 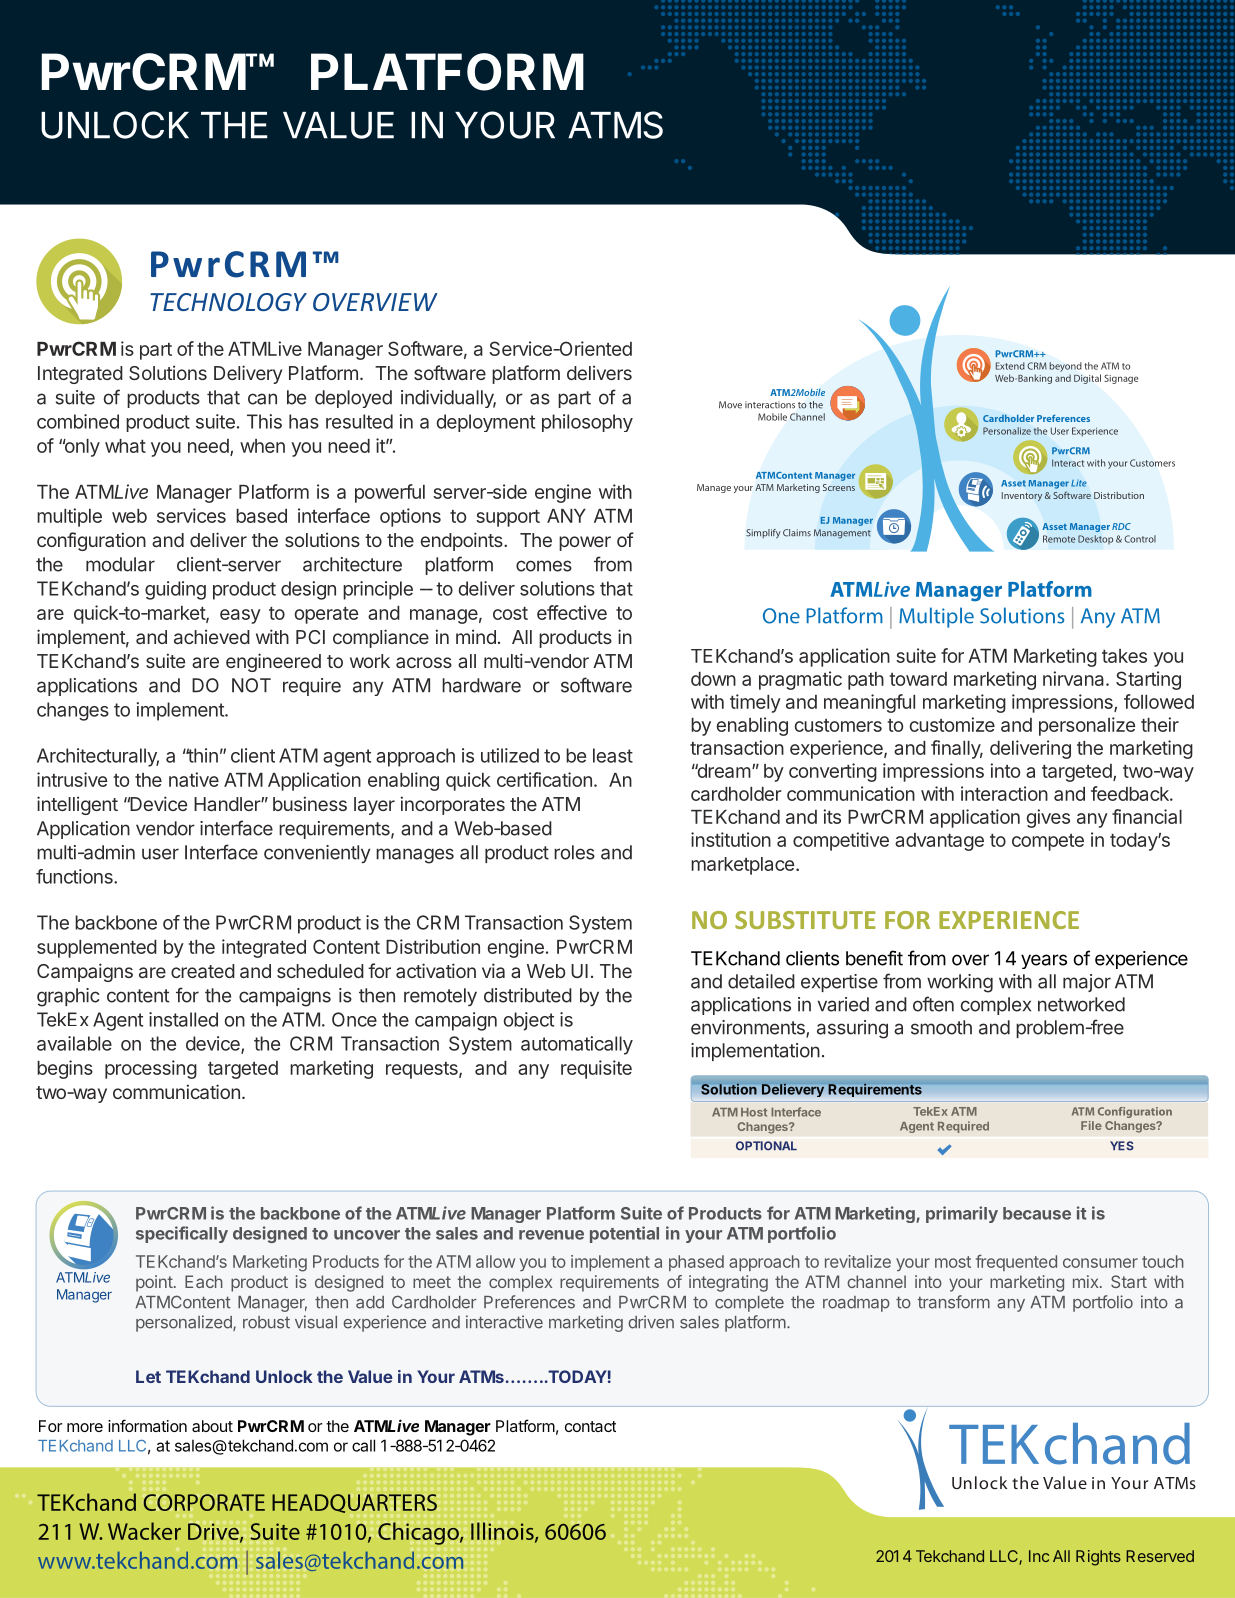 What do you see at coordinates (493, 970) in the document?
I see `via` at bounding box center [493, 970].
